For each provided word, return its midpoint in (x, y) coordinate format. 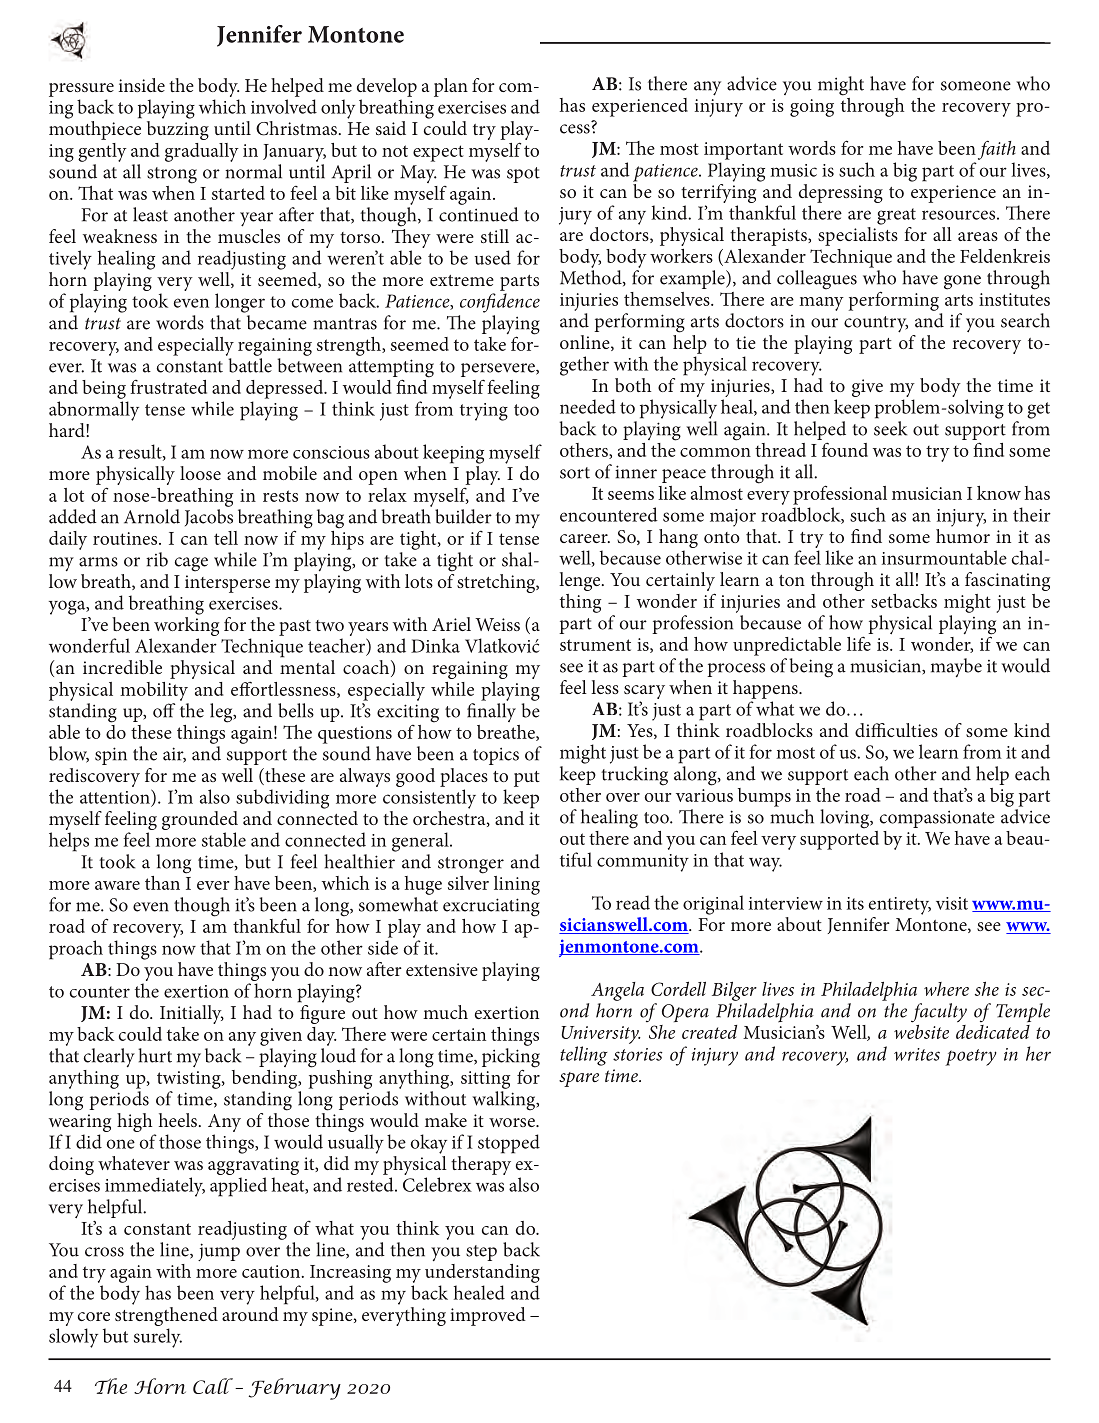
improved (488, 1316)
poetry (971, 1057)
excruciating (491, 907)
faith (997, 150)
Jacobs (209, 517)
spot (523, 175)
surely (158, 1338)
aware (117, 885)
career (585, 538)
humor (963, 534)
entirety (899, 906)
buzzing (178, 130)
